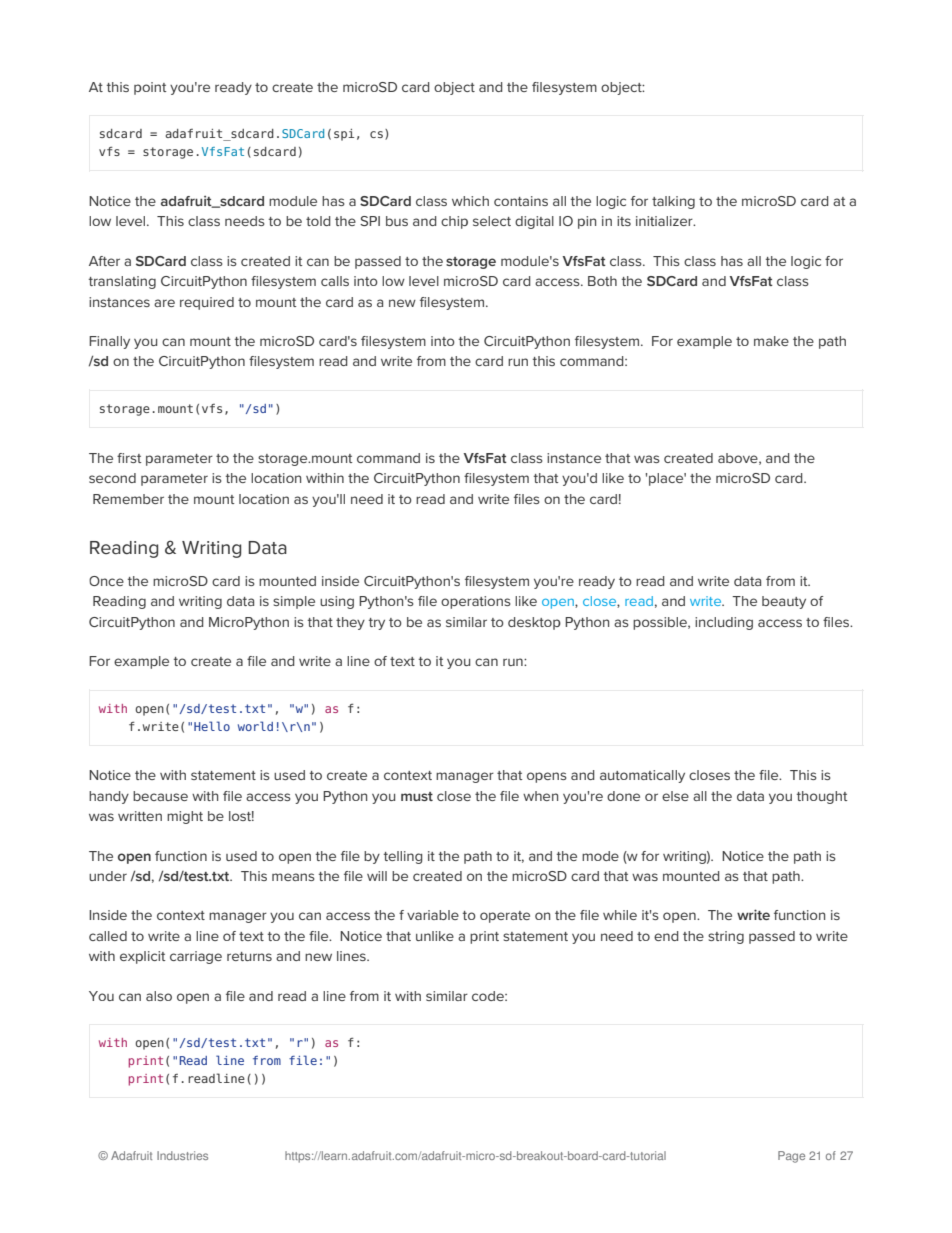 The image size is (952, 1233). Describe the element at coordinates (129, 458) in the document. I see `first` at that location.
